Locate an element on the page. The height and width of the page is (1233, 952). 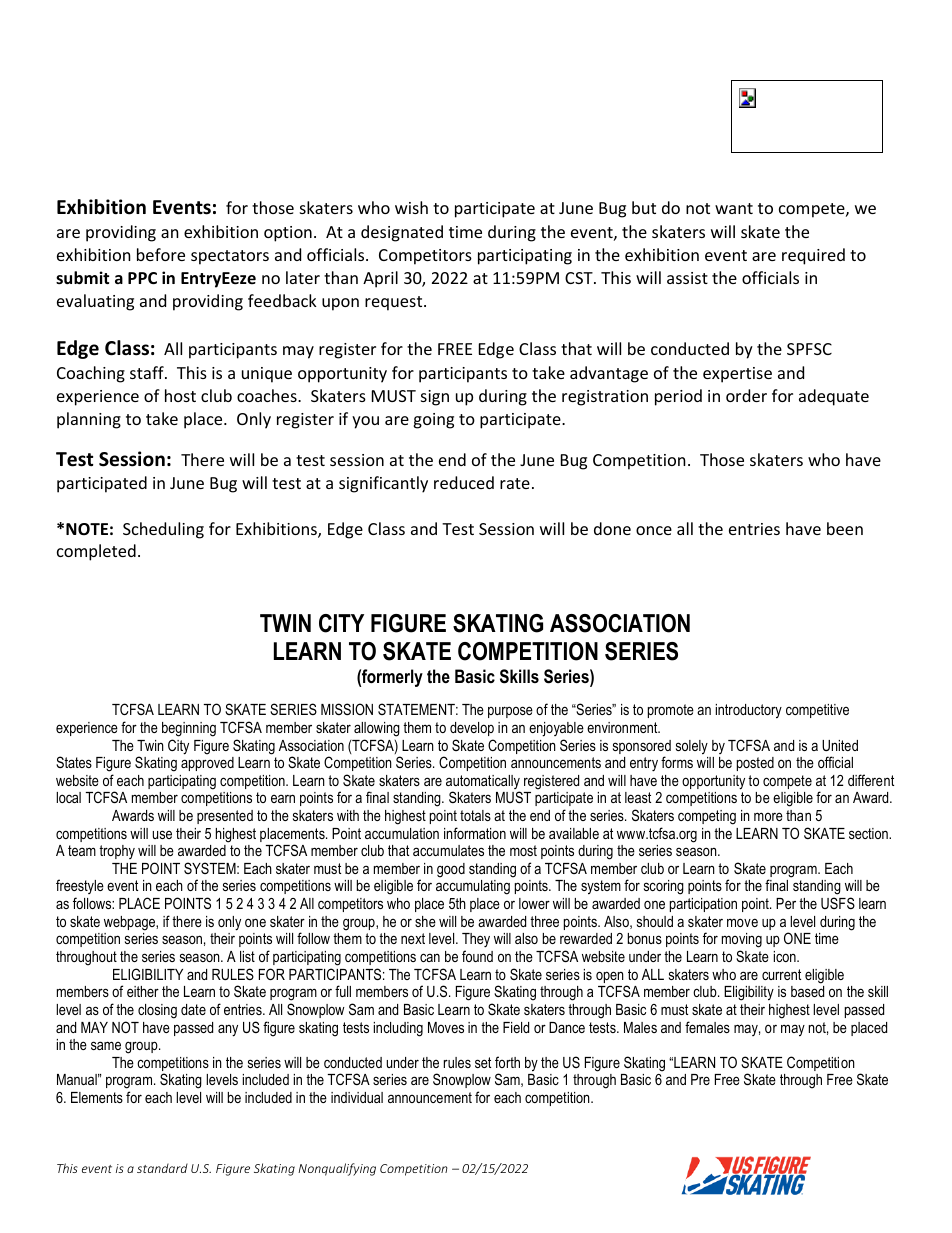
information is located at coordinates (475, 833).
